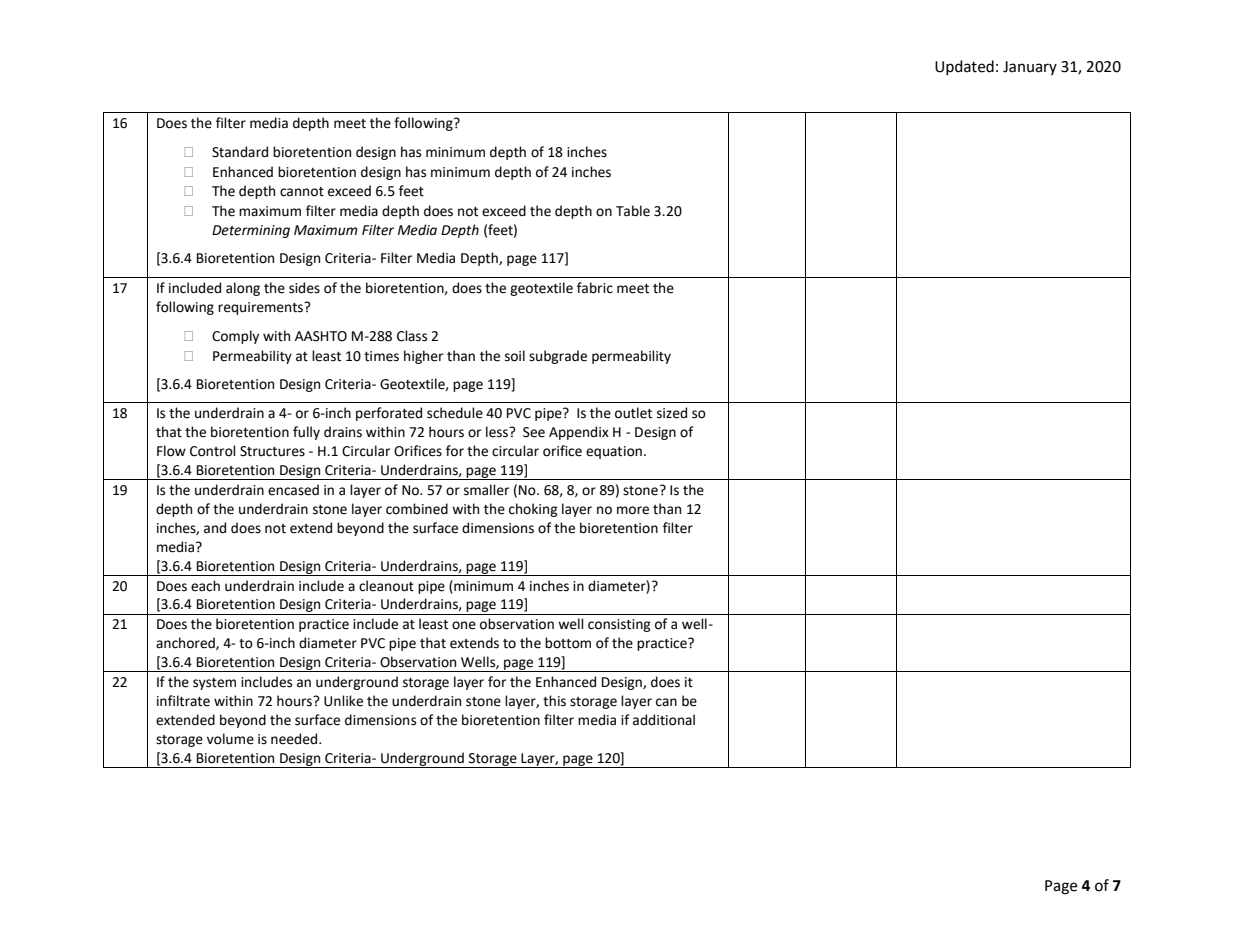 Image resolution: width=1233 pixels, height=952 pixels. I want to click on sized, so click(672, 413).
